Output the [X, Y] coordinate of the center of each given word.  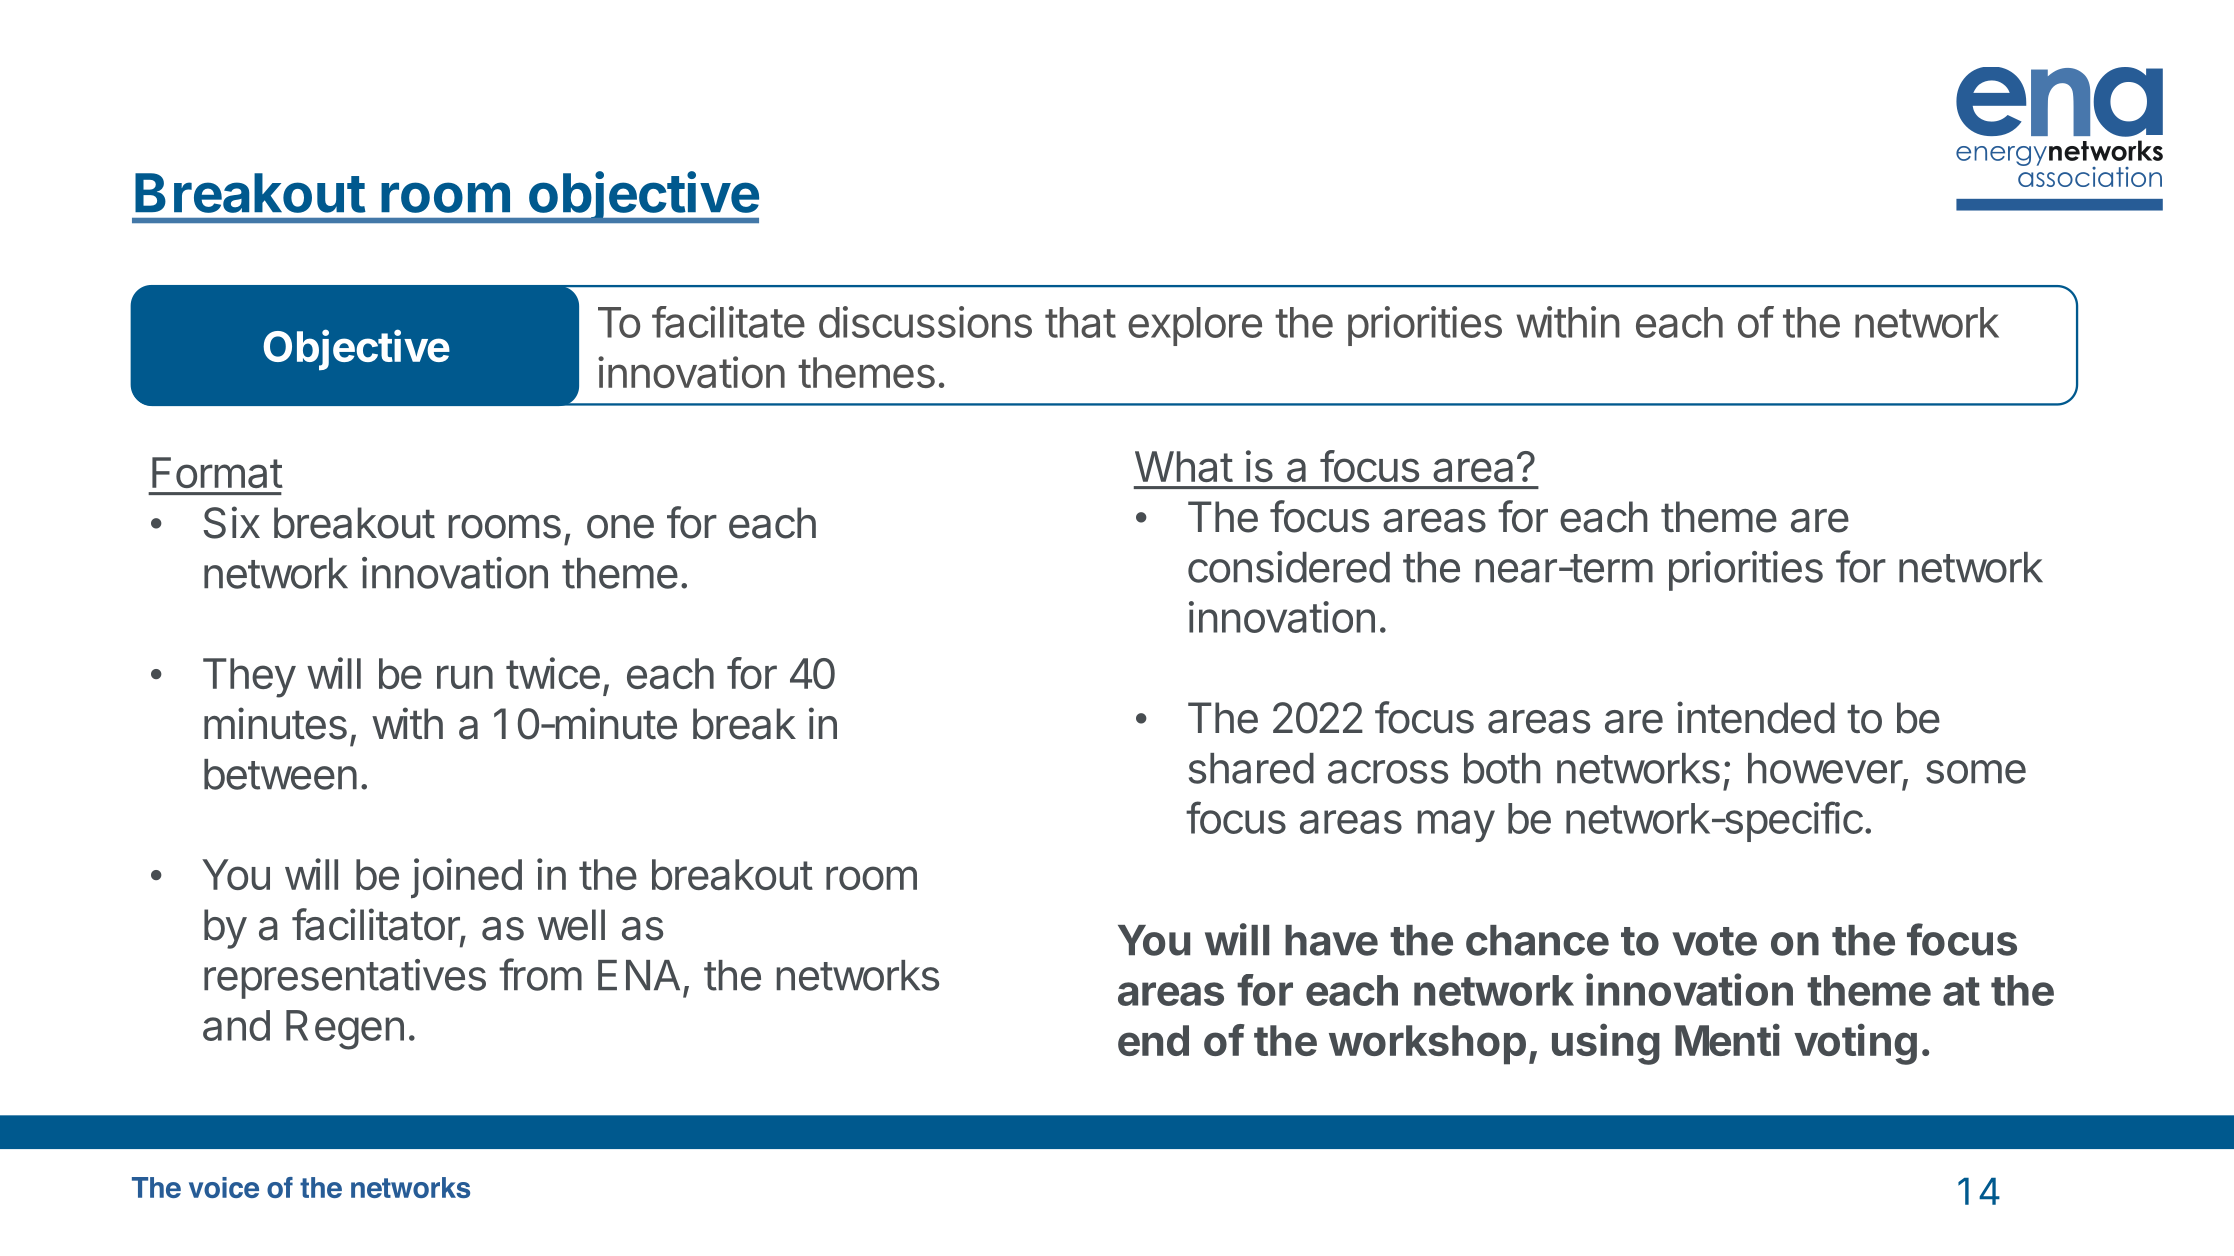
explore [1195, 326]
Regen [345, 1030]
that [1080, 322]
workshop [1427, 1045]
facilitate [728, 322]
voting [1855, 1044]
